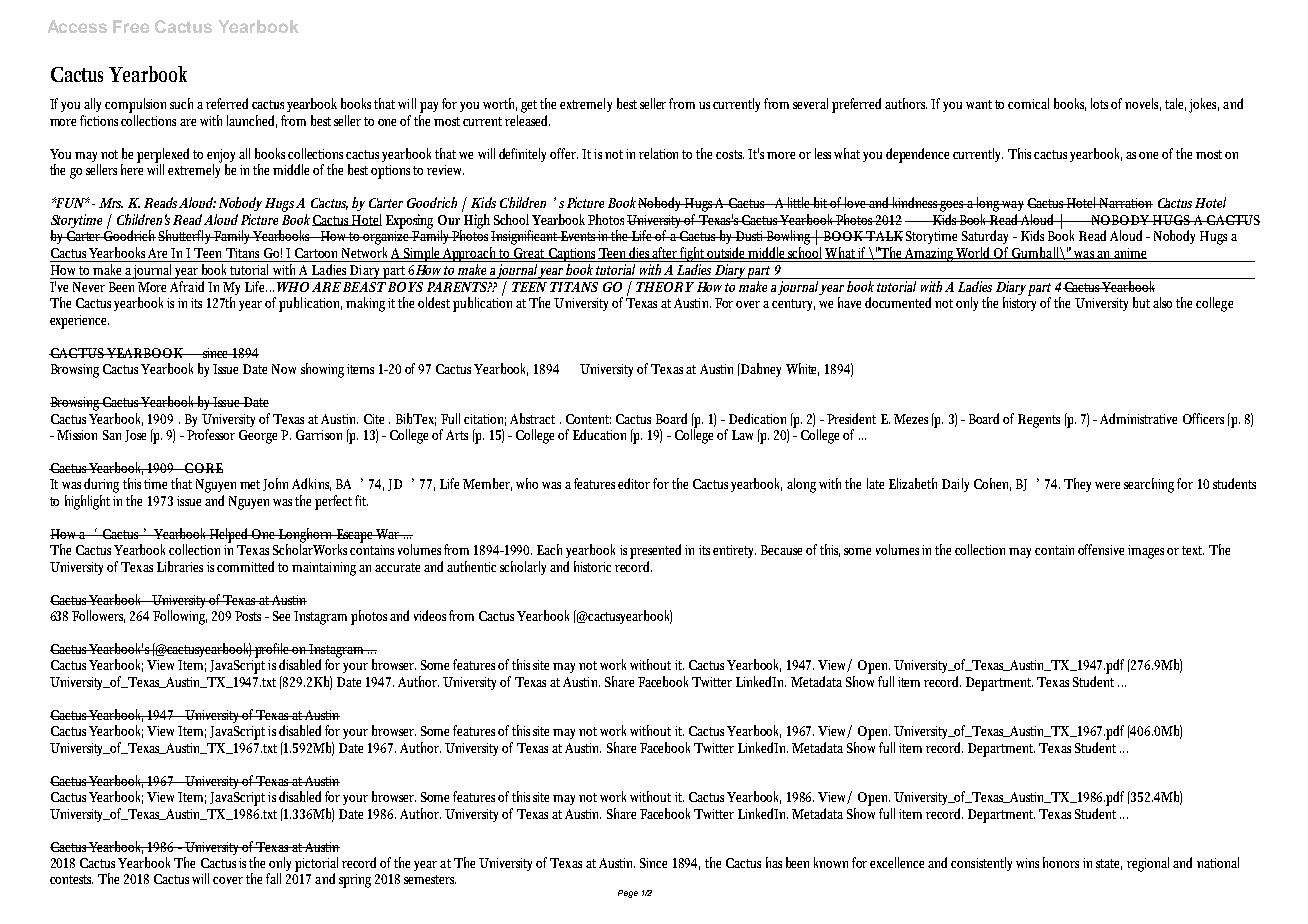 The image size is (1308, 924). What do you see at coordinates (529, 106) in the image?
I see `get` at bounding box center [529, 106].
